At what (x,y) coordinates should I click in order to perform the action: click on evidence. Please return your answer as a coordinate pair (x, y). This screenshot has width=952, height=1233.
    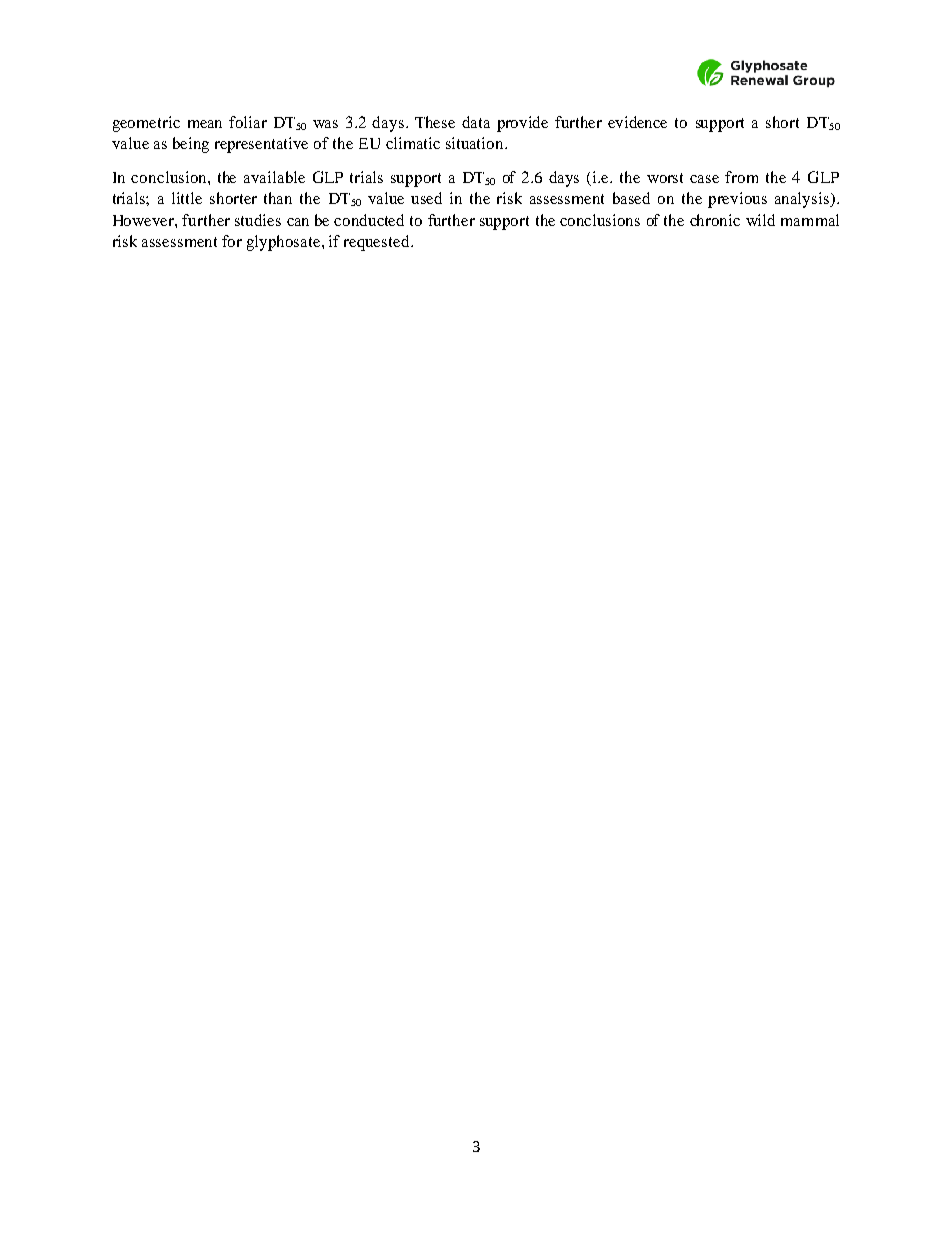
    Looking at the image, I should click on (637, 122).
